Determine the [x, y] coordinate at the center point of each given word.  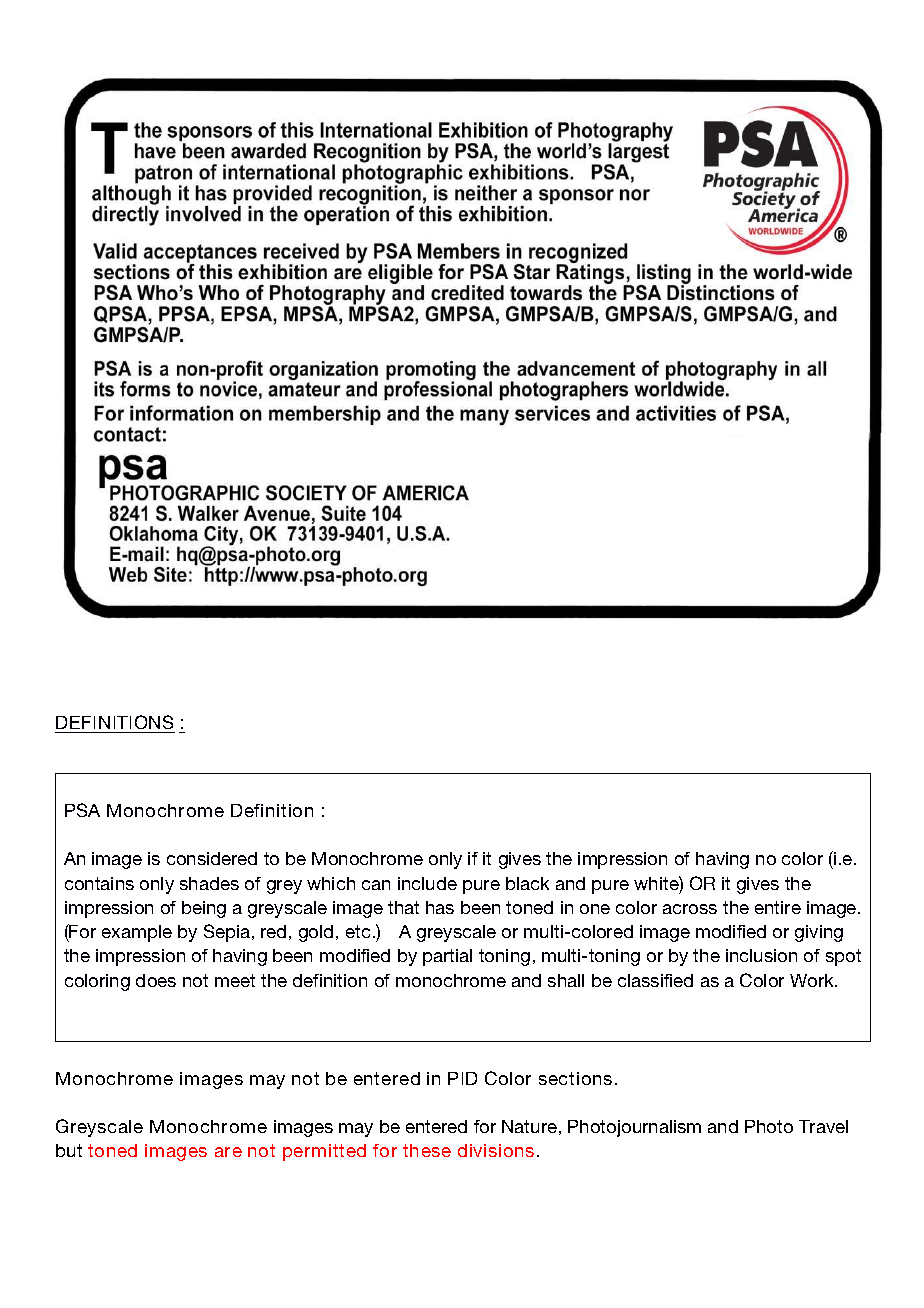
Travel [823, 1126]
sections [575, 1078]
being [204, 909]
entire [778, 907]
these [427, 1150]
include [427, 883]
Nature [529, 1126]
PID [462, 1078]
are [228, 1152]
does [156, 980]
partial [447, 957]
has [440, 907]
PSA [82, 810]
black [527, 883]
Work [813, 980]
